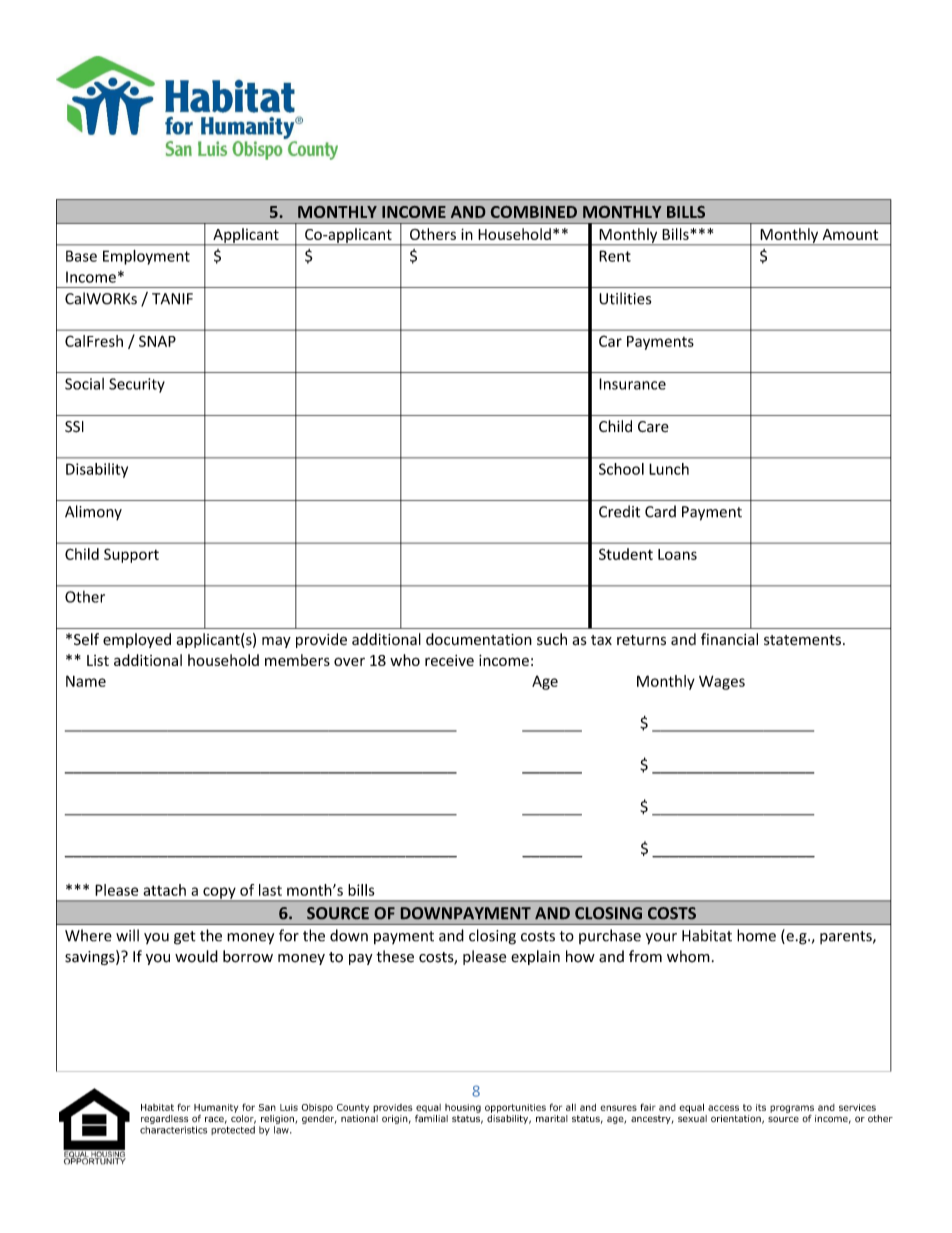  What do you see at coordinates (761, 1107) in the document?
I see `its` at bounding box center [761, 1107].
